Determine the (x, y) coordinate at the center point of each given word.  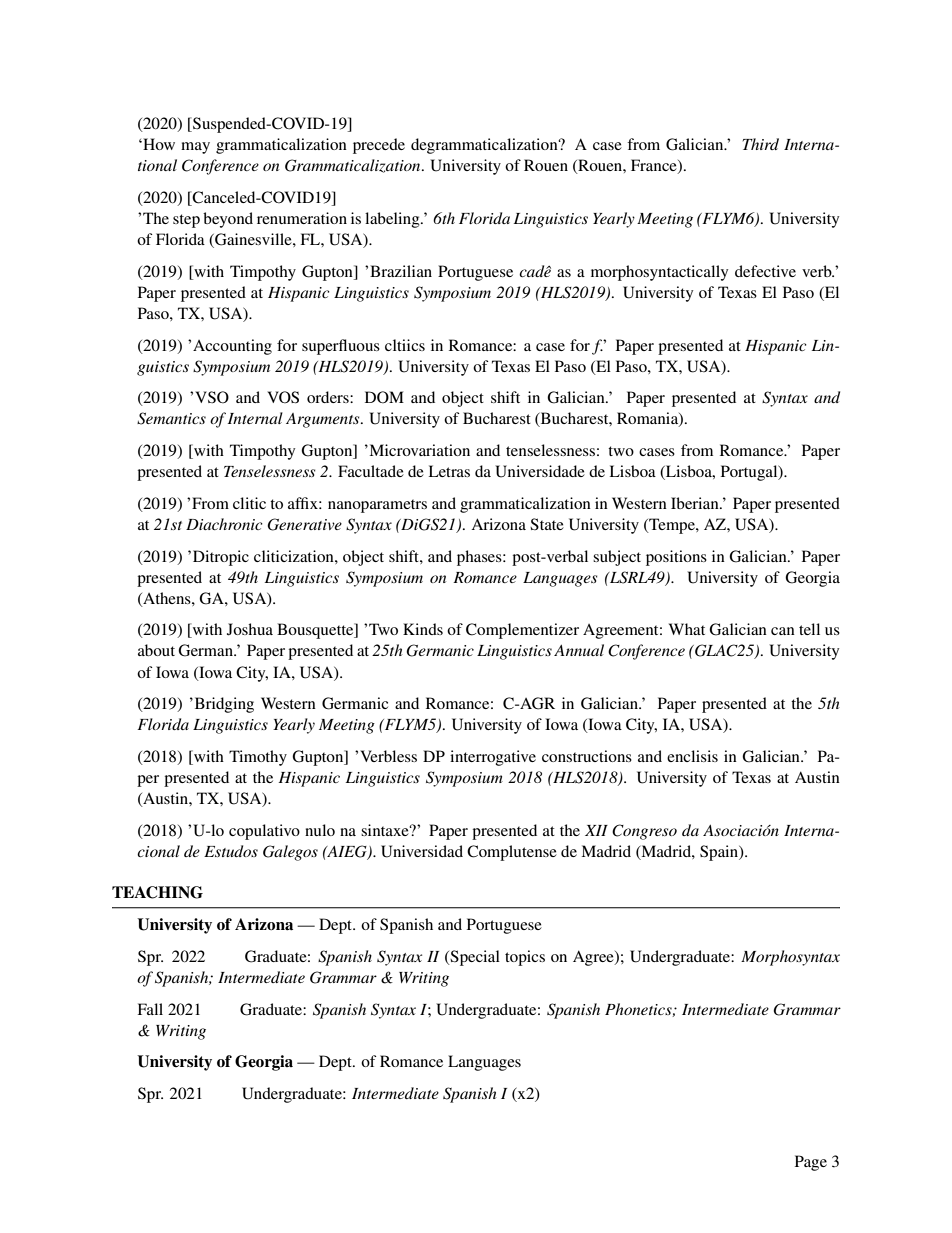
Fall (150, 1009)
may (195, 148)
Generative (304, 524)
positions (676, 558)
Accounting (232, 347)
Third (761, 144)
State (547, 524)
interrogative (493, 758)
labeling (393, 220)
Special (474, 958)
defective (765, 271)
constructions (587, 756)
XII (596, 830)
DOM (384, 397)
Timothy (258, 758)
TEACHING (157, 892)
